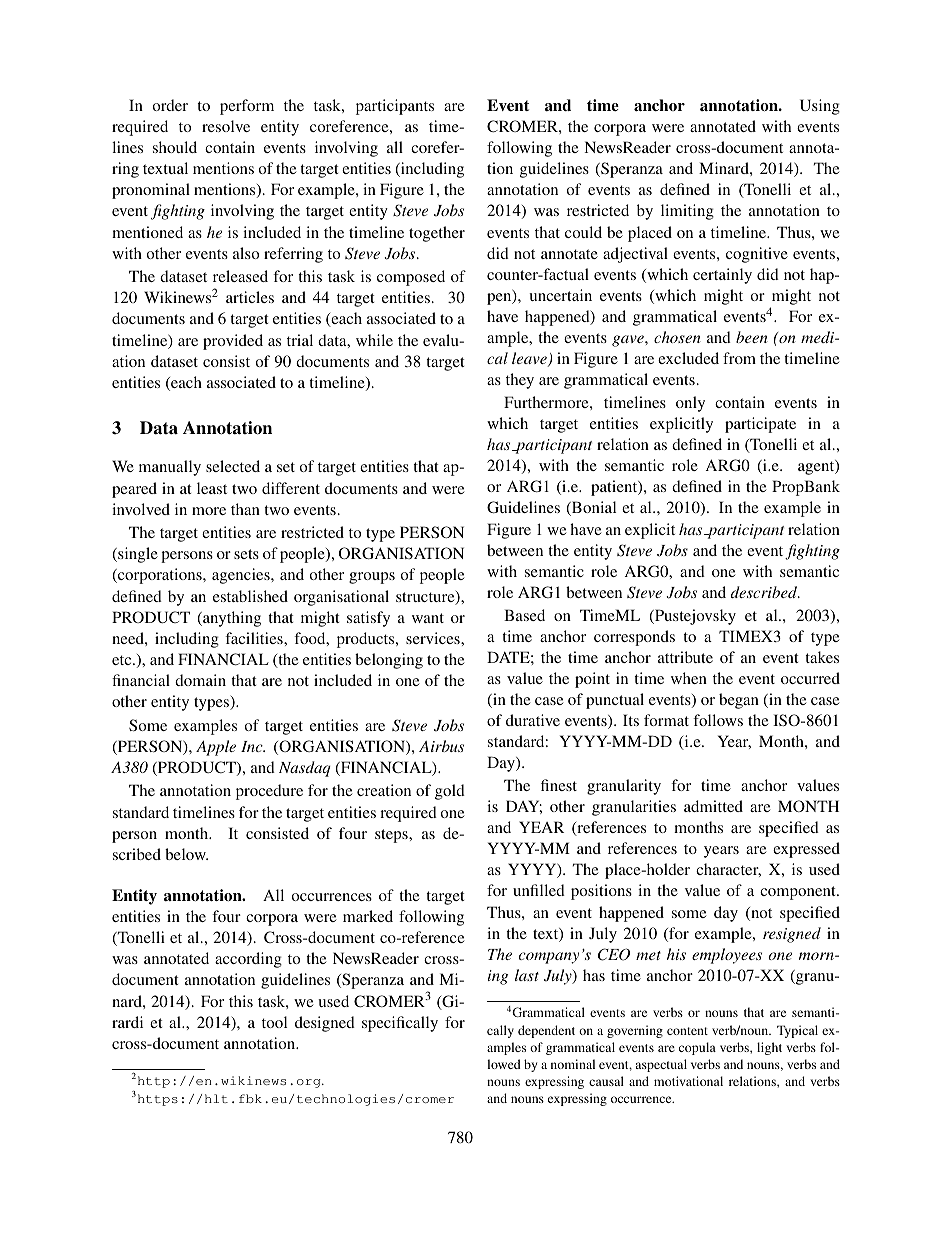 The image size is (952, 1233). I want to click on agencies, so click(242, 576).
